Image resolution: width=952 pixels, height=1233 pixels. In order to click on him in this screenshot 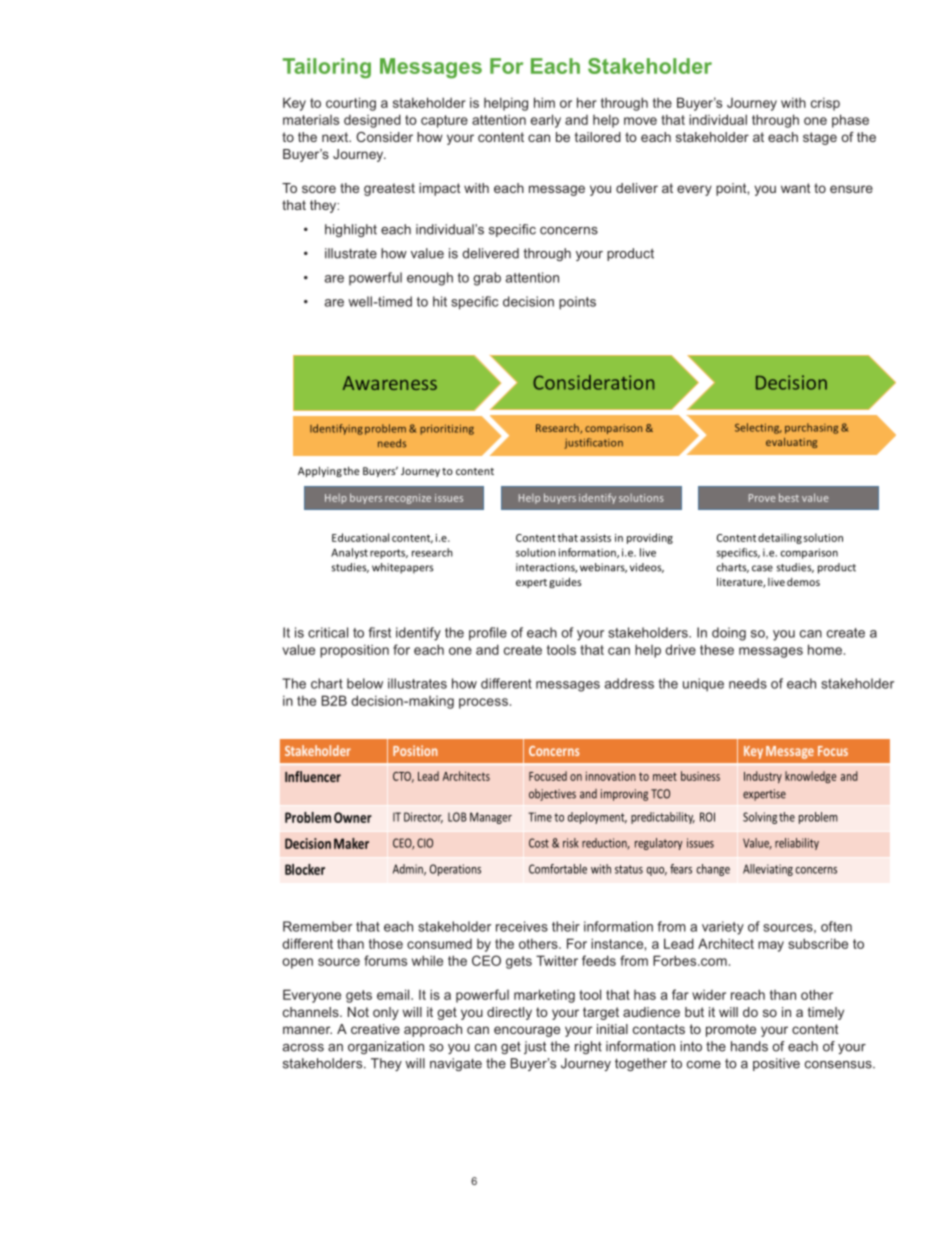, I will do `click(544, 102)`.
